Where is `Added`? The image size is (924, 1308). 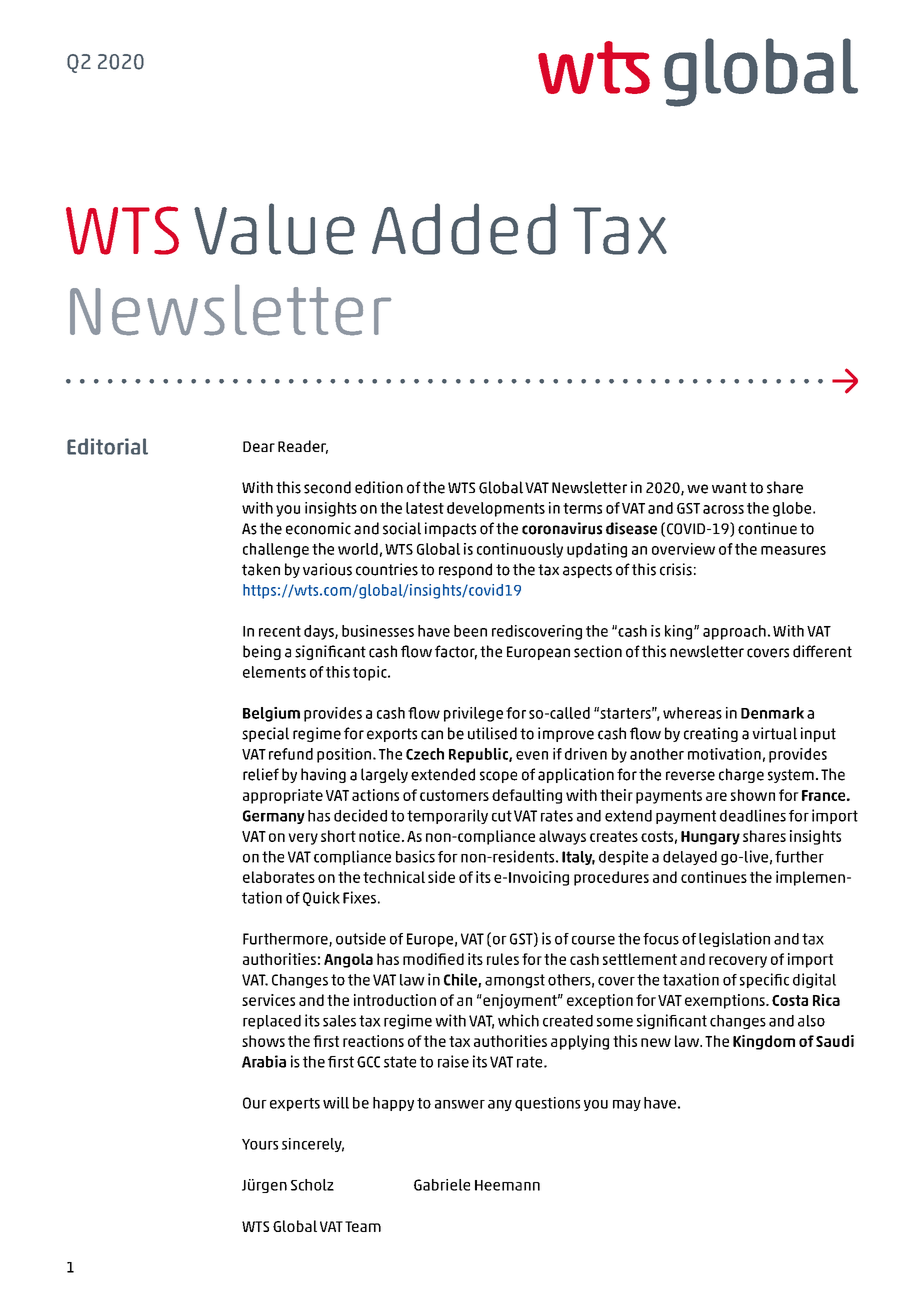
Added is located at coordinates (464, 229).
